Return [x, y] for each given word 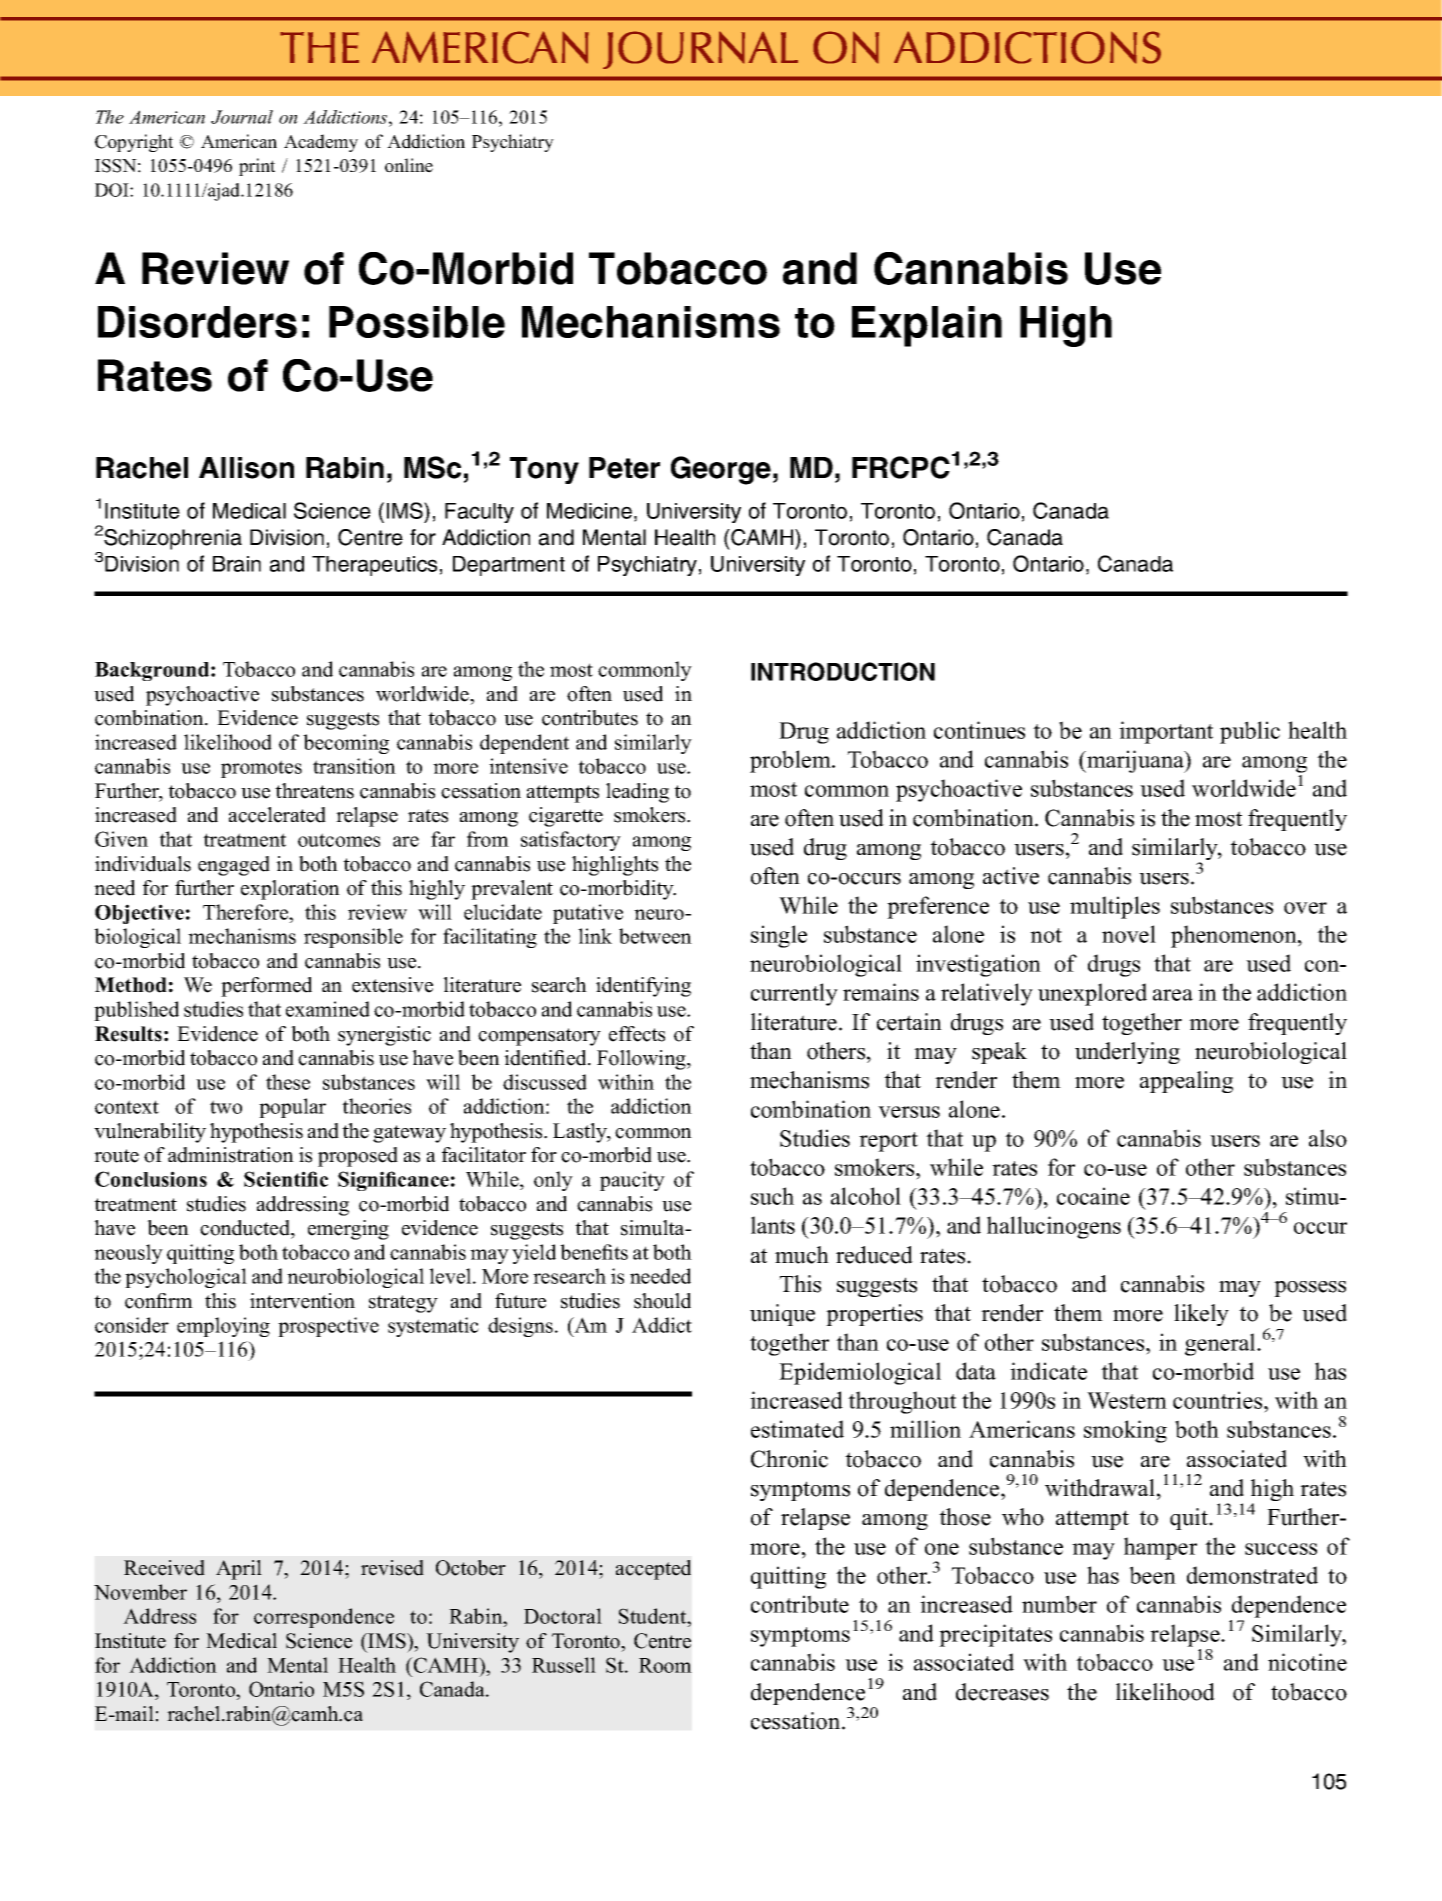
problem [791, 761]
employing [223, 1327]
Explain [927, 326]
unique [782, 1315]
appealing [1186, 1082]
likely [1201, 1315]
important [1166, 732]
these [288, 1082]
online [409, 165]
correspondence [324, 1618]
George [721, 470]
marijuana [1135, 761]
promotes [261, 769]
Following [642, 1060]
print [257, 167]
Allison [246, 468]
